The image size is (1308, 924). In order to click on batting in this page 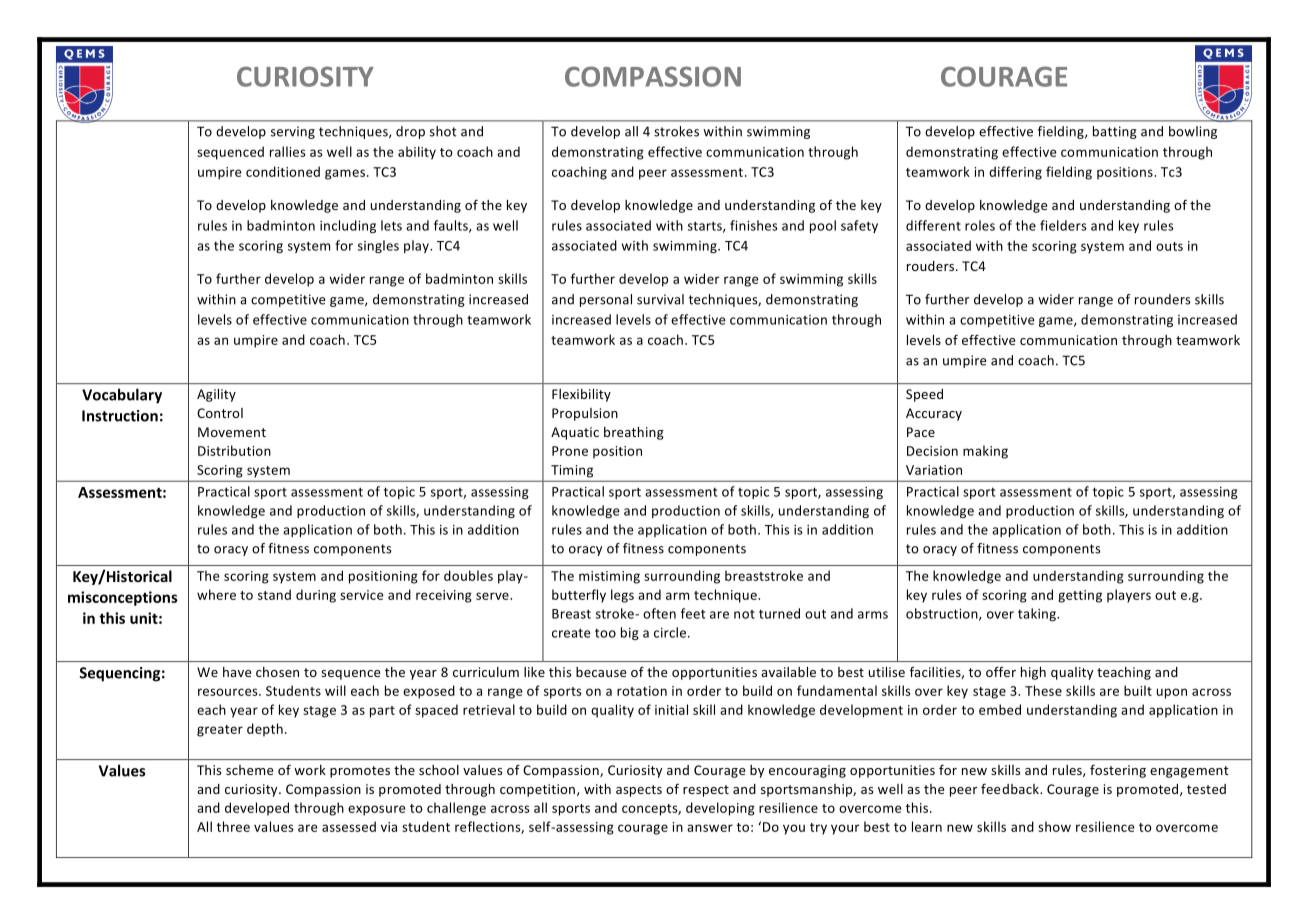, I will do `click(1115, 132)`.
